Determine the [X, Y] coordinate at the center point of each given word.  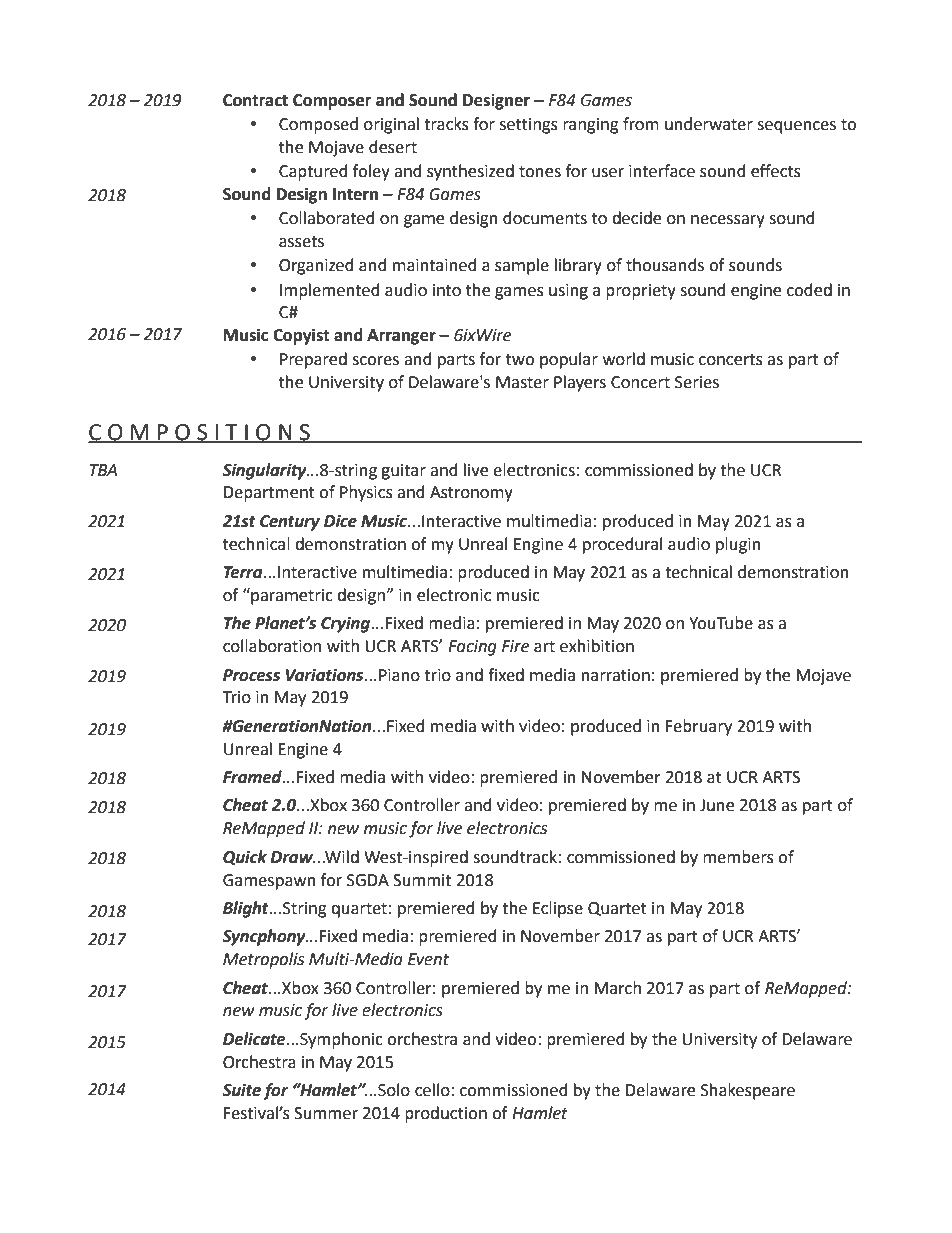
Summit [422, 880]
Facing [472, 648]
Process [251, 675]
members [738, 857]
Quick [245, 858]
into [447, 290]
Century [290, 523]
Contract [255, 100]
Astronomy [471, 494]
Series [697, 382]
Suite [241, 1090]
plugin [738, 545]
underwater [709, 124]
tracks [446, 124]
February [699, 727]
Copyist [301, 336]
